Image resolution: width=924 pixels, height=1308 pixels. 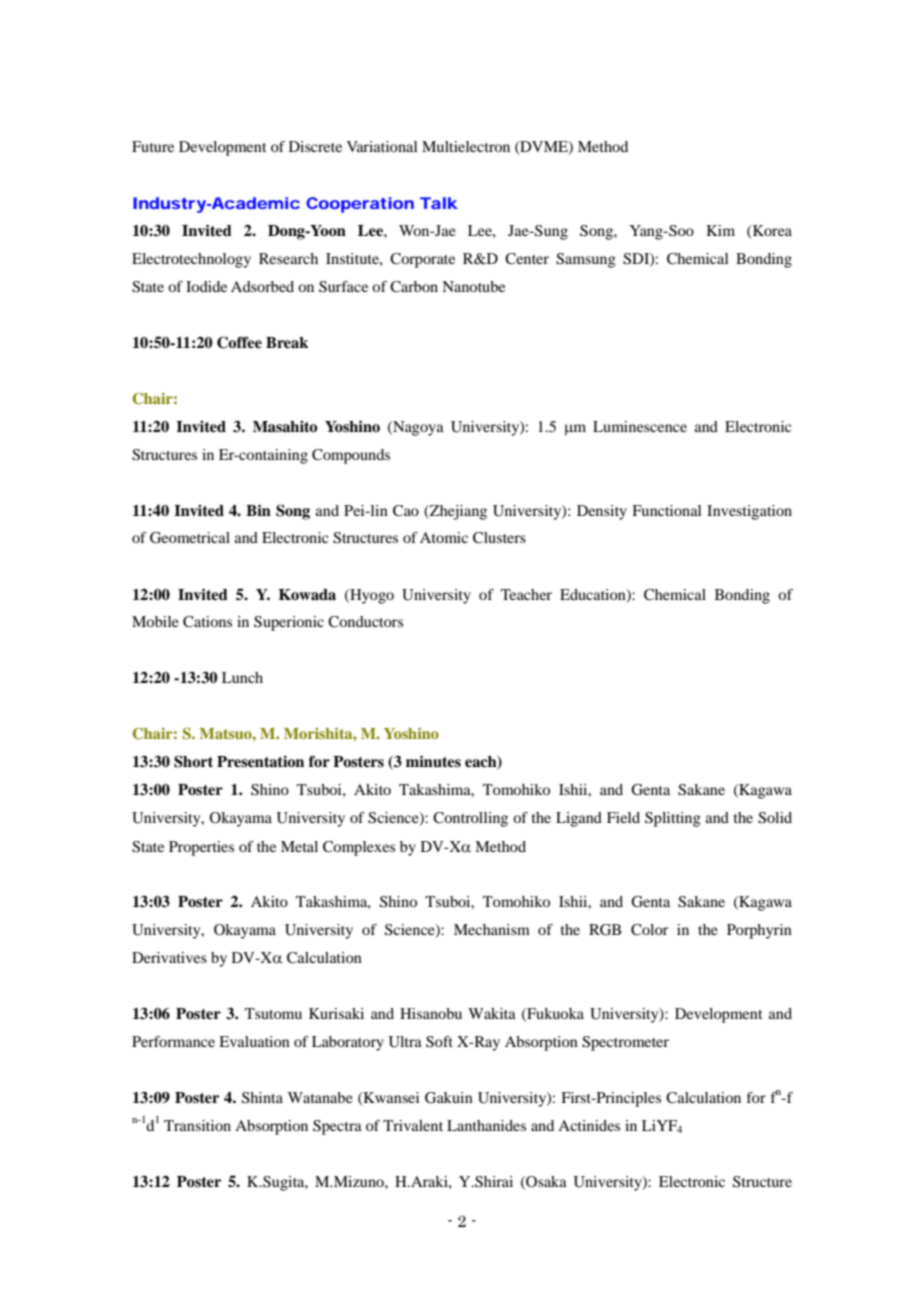 I want to click on Transition, so click(x=197, y=1125).
